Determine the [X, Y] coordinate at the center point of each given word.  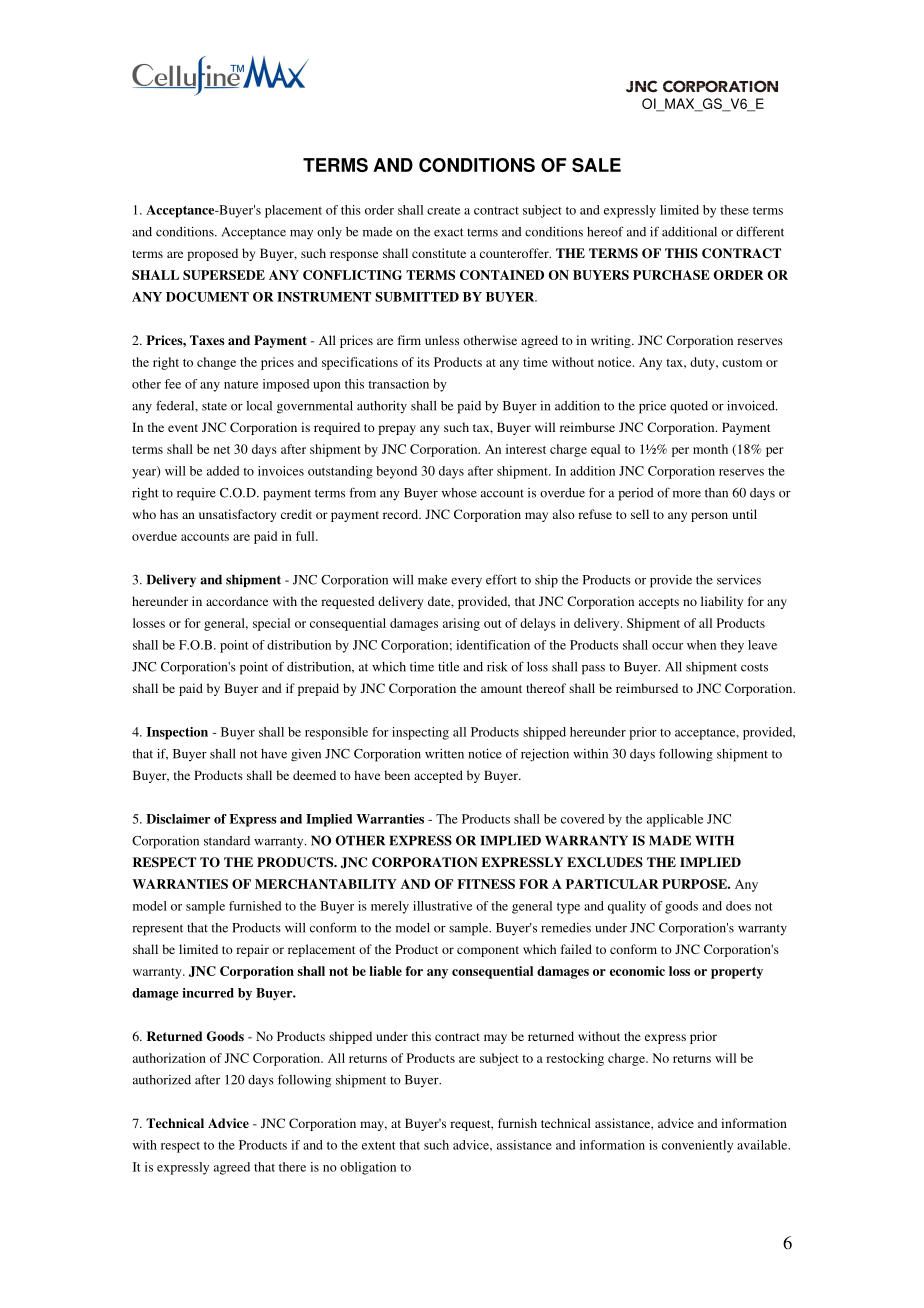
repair [252, 950]
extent [378, 1146]
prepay [397, 430]
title [448, 666]
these [734, 210]
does [738, 906]
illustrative [442, 906]
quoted [689, 407]
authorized [162, 1080]
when [701, 645]
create [443, 211]
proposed [212, 254]
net [222, 450]
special [271, 624]
